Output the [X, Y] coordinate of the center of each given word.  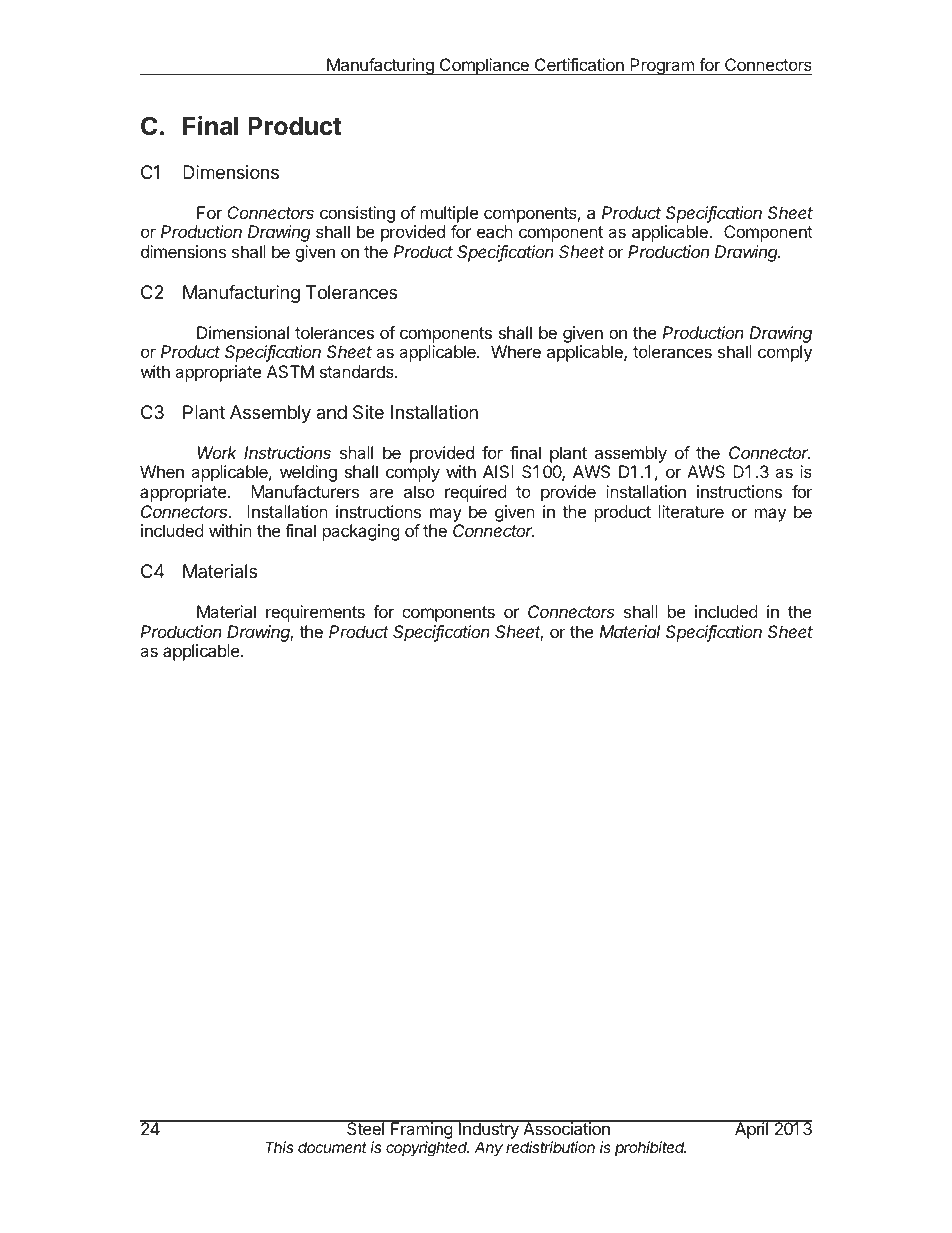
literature [691, 511]
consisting [357, 214]
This [279, 1147]
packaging [361, 532]
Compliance [484, 66]
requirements [315, 613]
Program [662, 66]
